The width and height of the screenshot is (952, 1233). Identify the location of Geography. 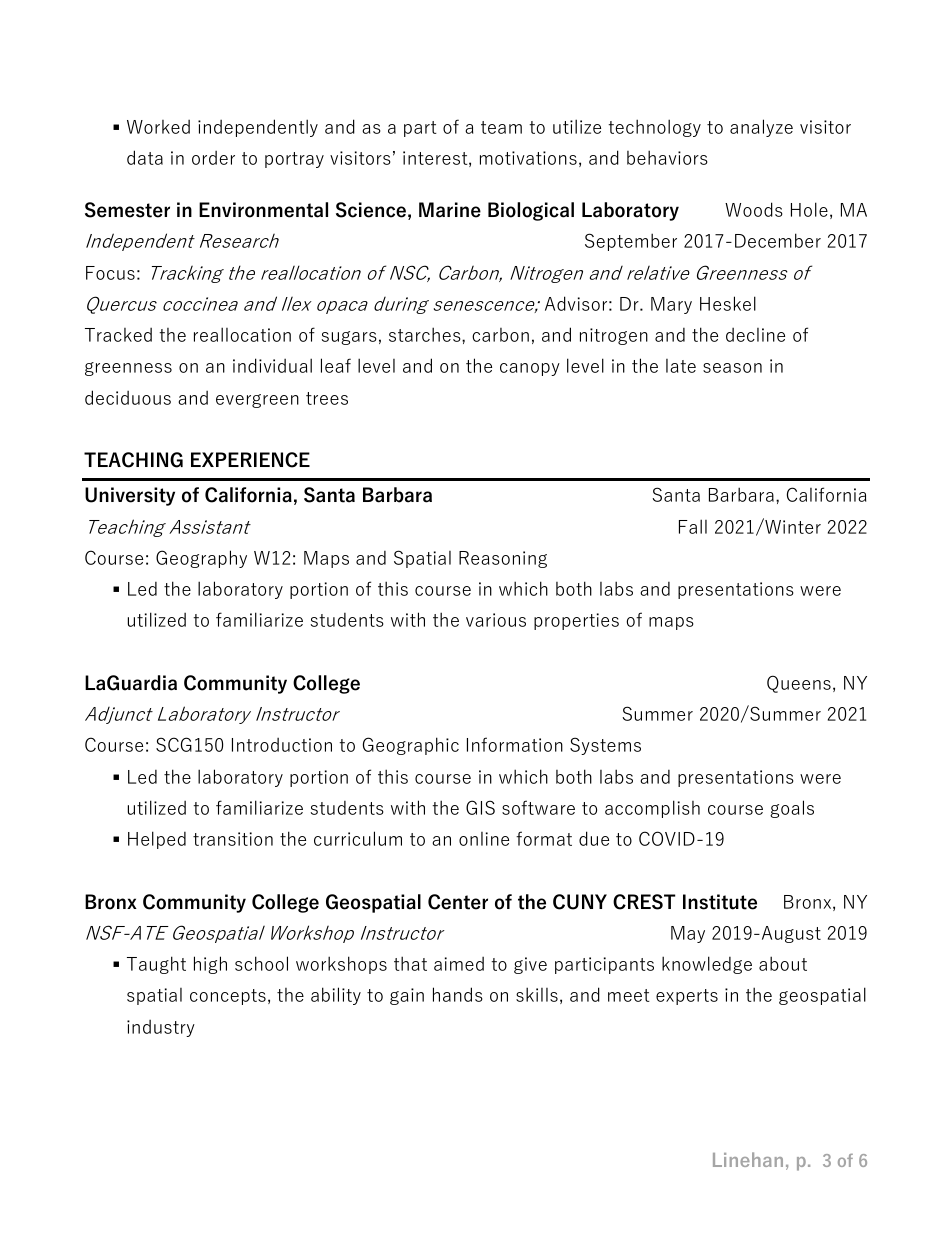
(201, 559).
